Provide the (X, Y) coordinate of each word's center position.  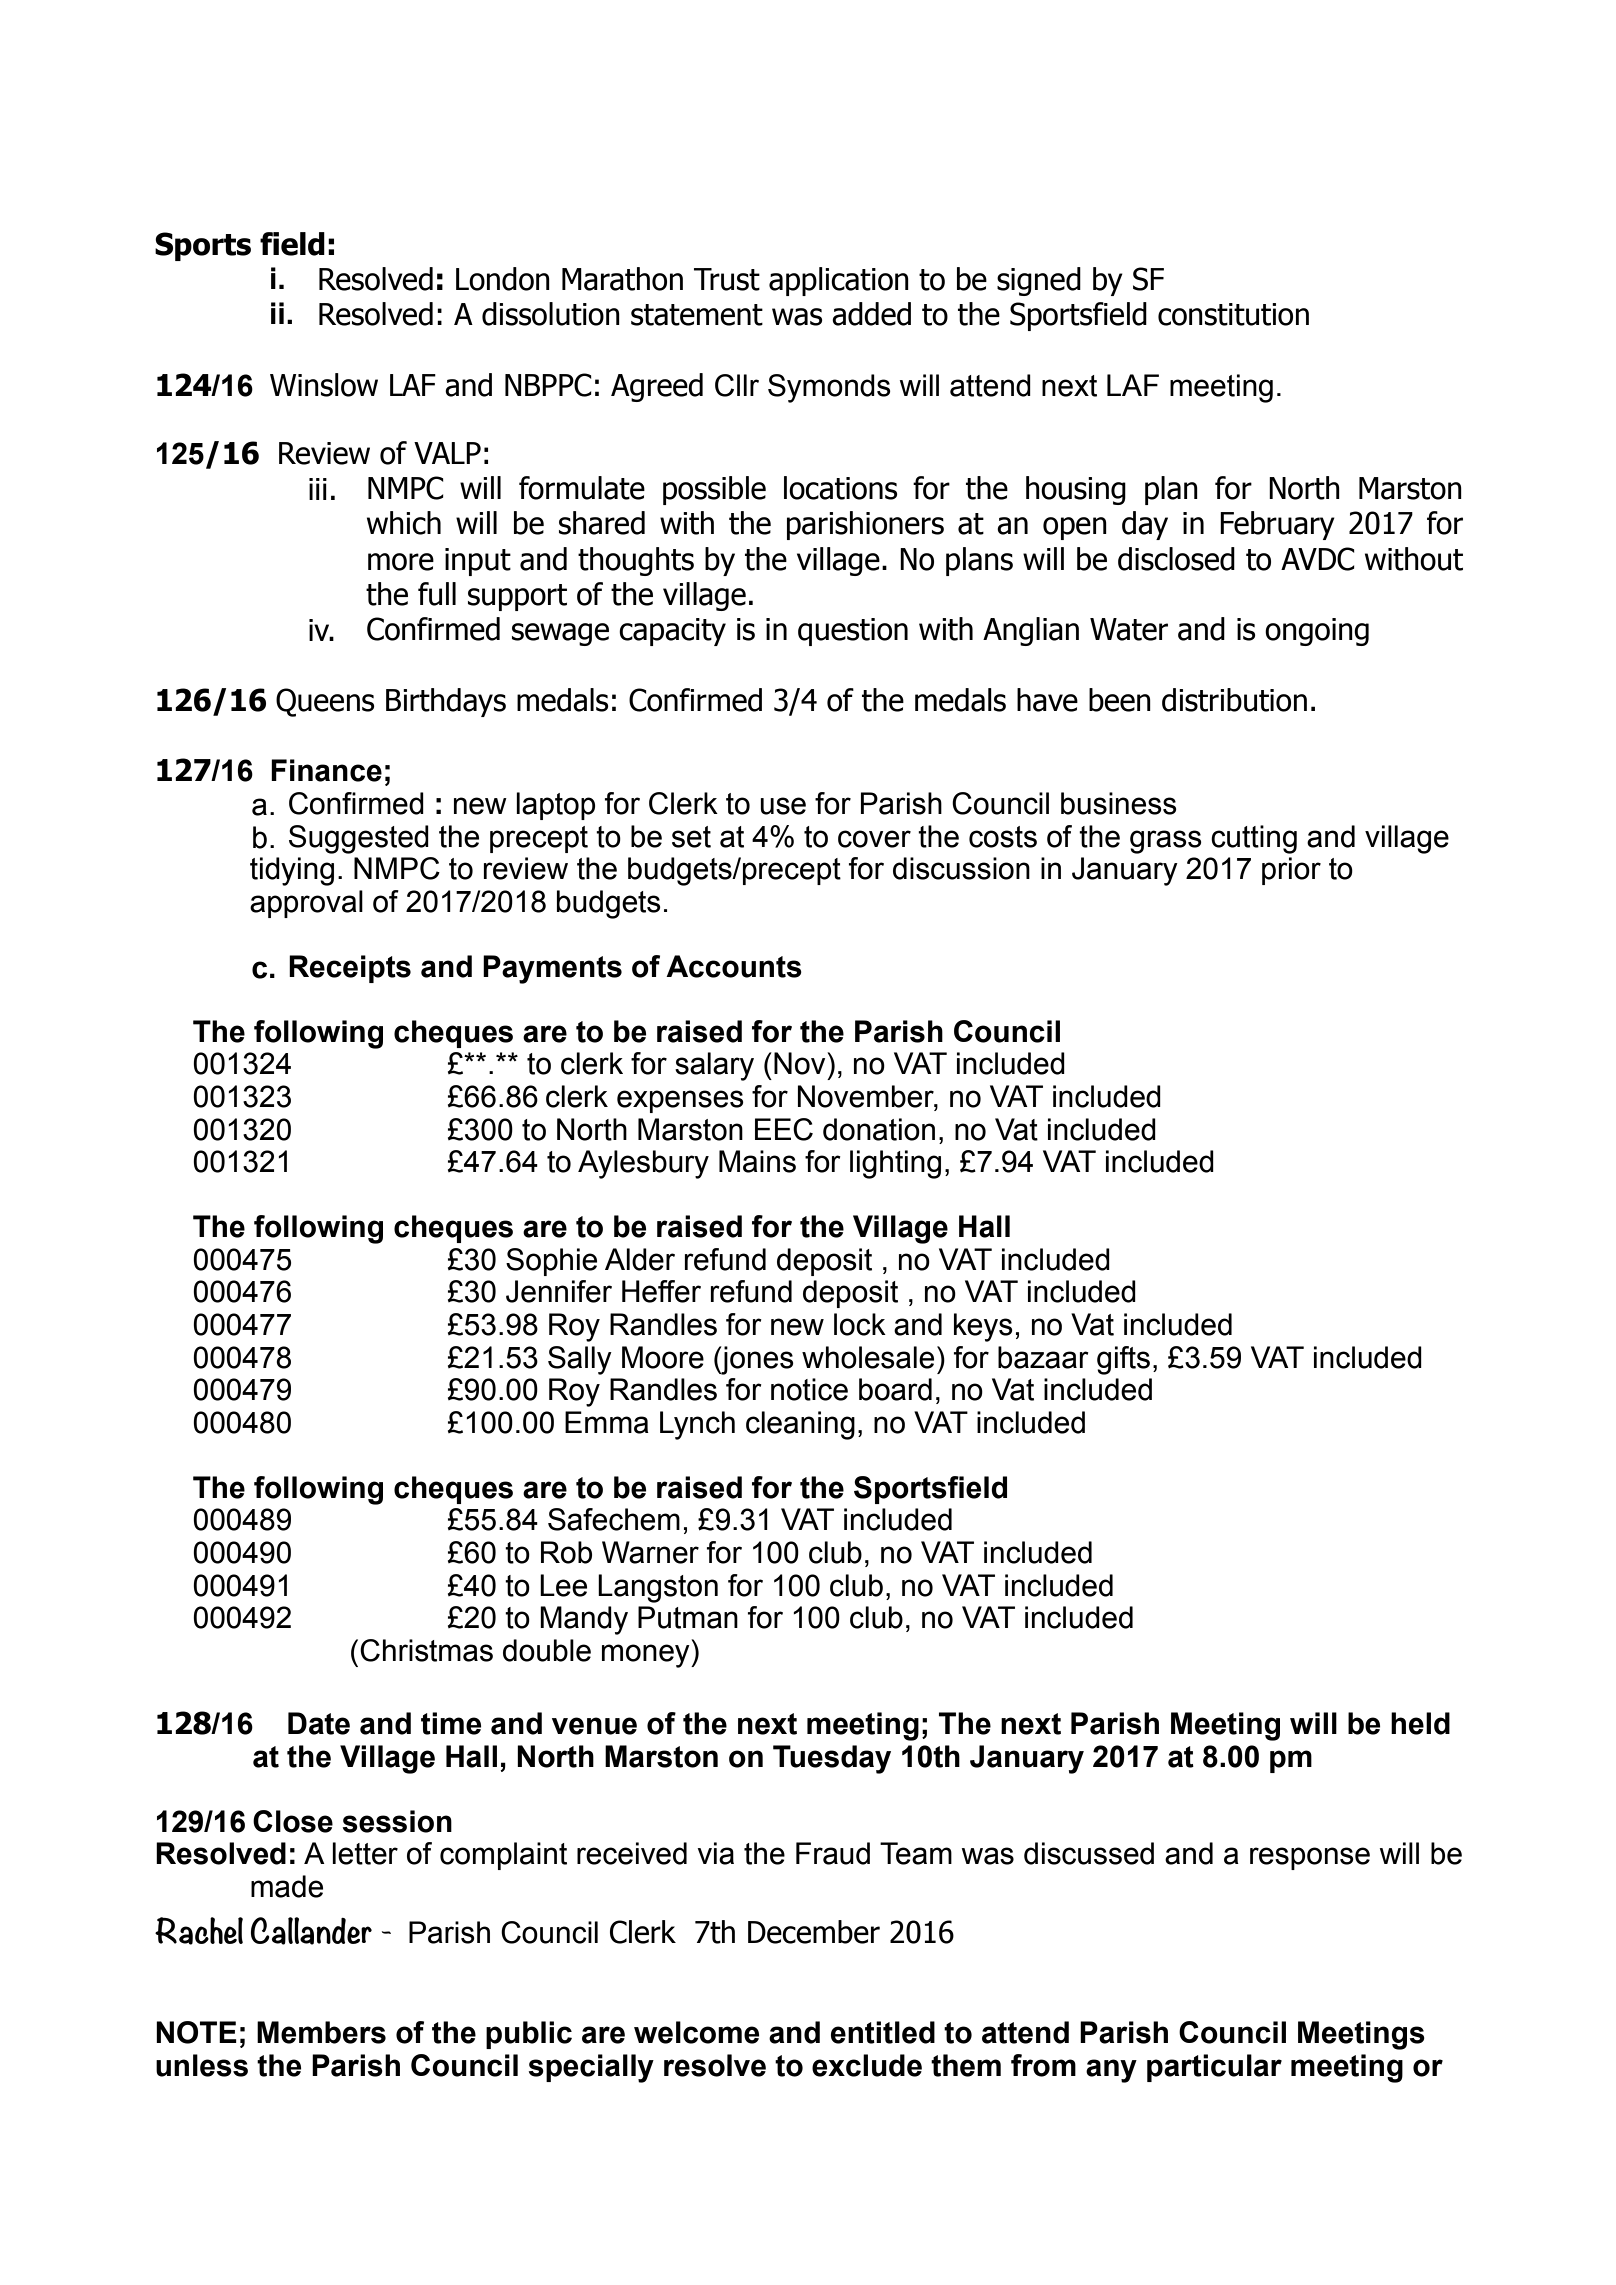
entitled (883, 2032)
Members (321, 2032)
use (783, 806)
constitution (1233, 314)
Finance (326, 770)
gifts (1123, 1360)
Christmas (426, 1650)
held (1420, 1723)
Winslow (324, 385)
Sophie (551, 1262)
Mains (757, 1161)
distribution (1234, 700)
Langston (658, 1588)
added (871, 314)
